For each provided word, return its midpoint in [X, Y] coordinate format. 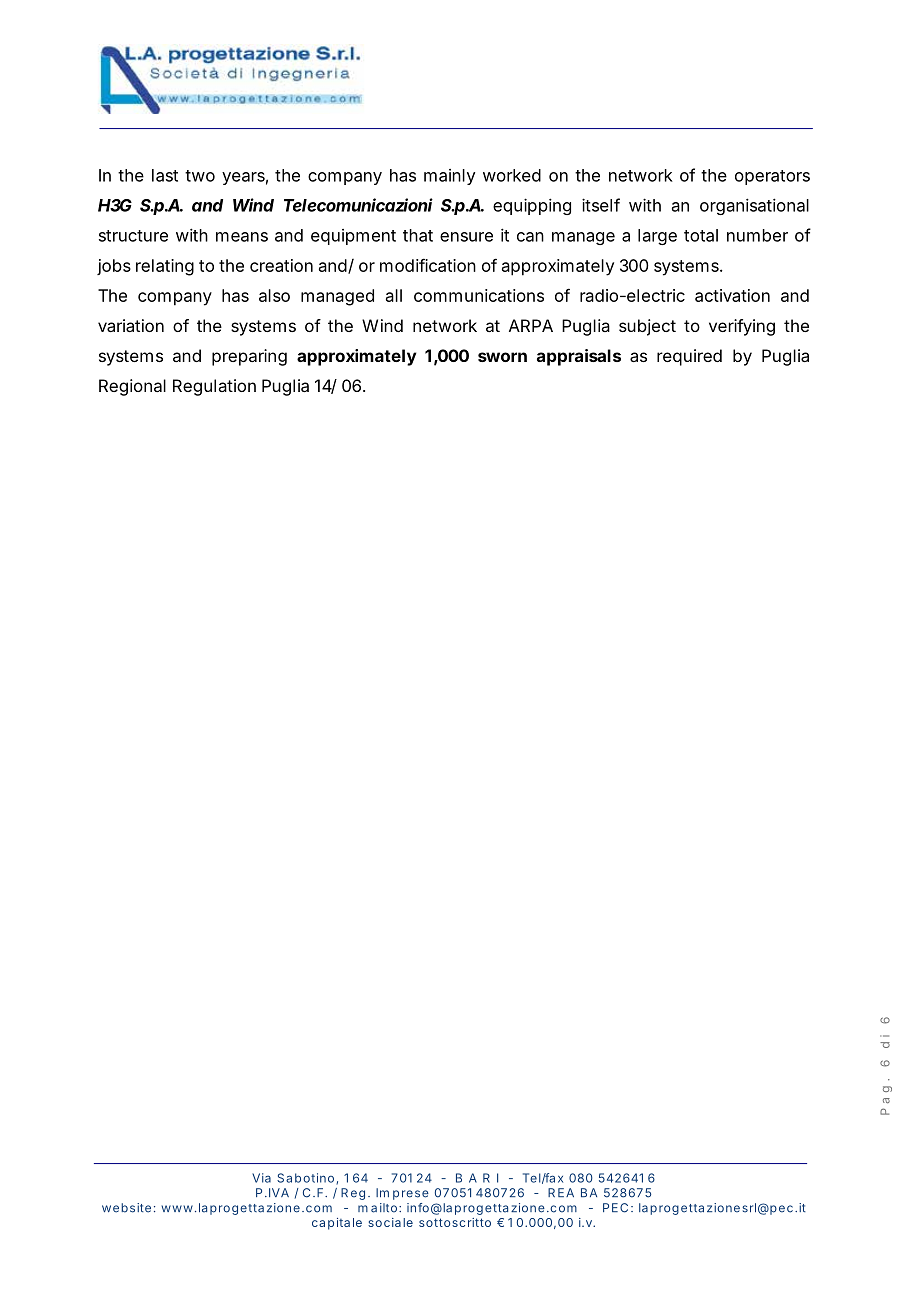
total [701, 235]
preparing [249, 357]
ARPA [531, 325]
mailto [379, 1208]
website [126, 1208]
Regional [132, 387]
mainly [449, 177]
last [165, 175]
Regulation [214, 387]
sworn [502, 357]
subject [647, 327]
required [689, 357]
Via [261, 1178]
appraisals [579, 357]
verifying [742, 327]
